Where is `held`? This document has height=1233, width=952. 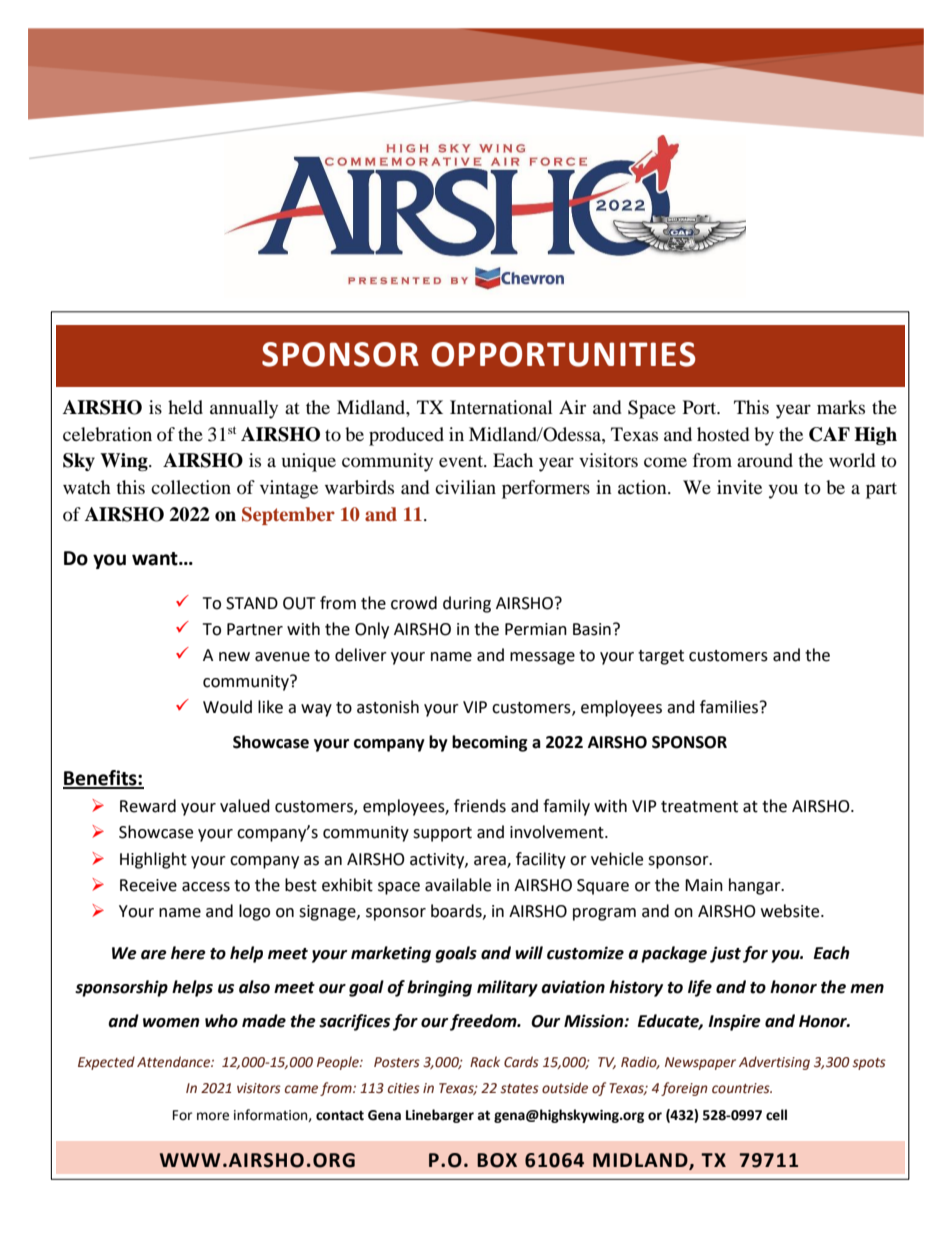
held is located at coordinates (185, 407).
